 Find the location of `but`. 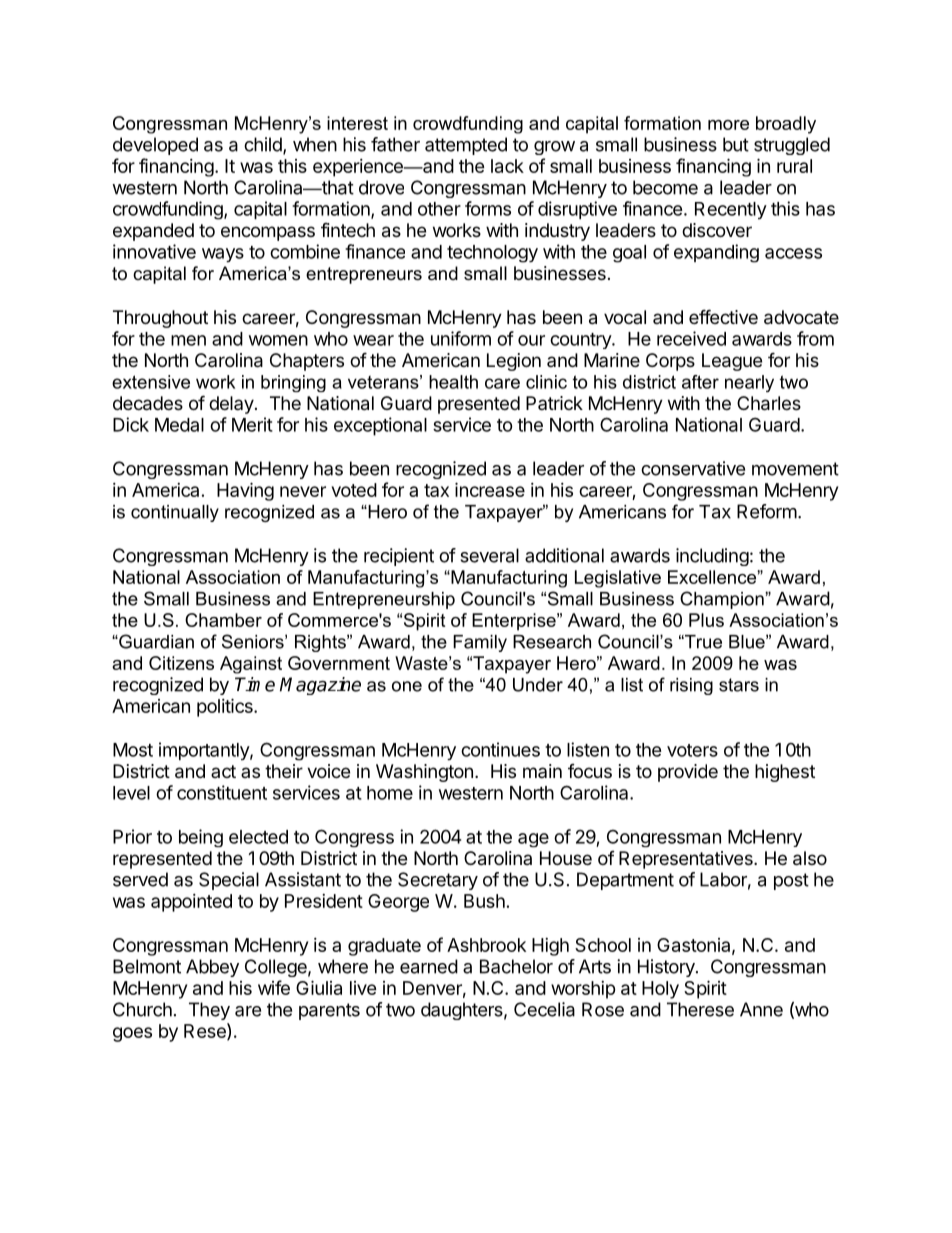

but is located at coordinates (736, 144).
